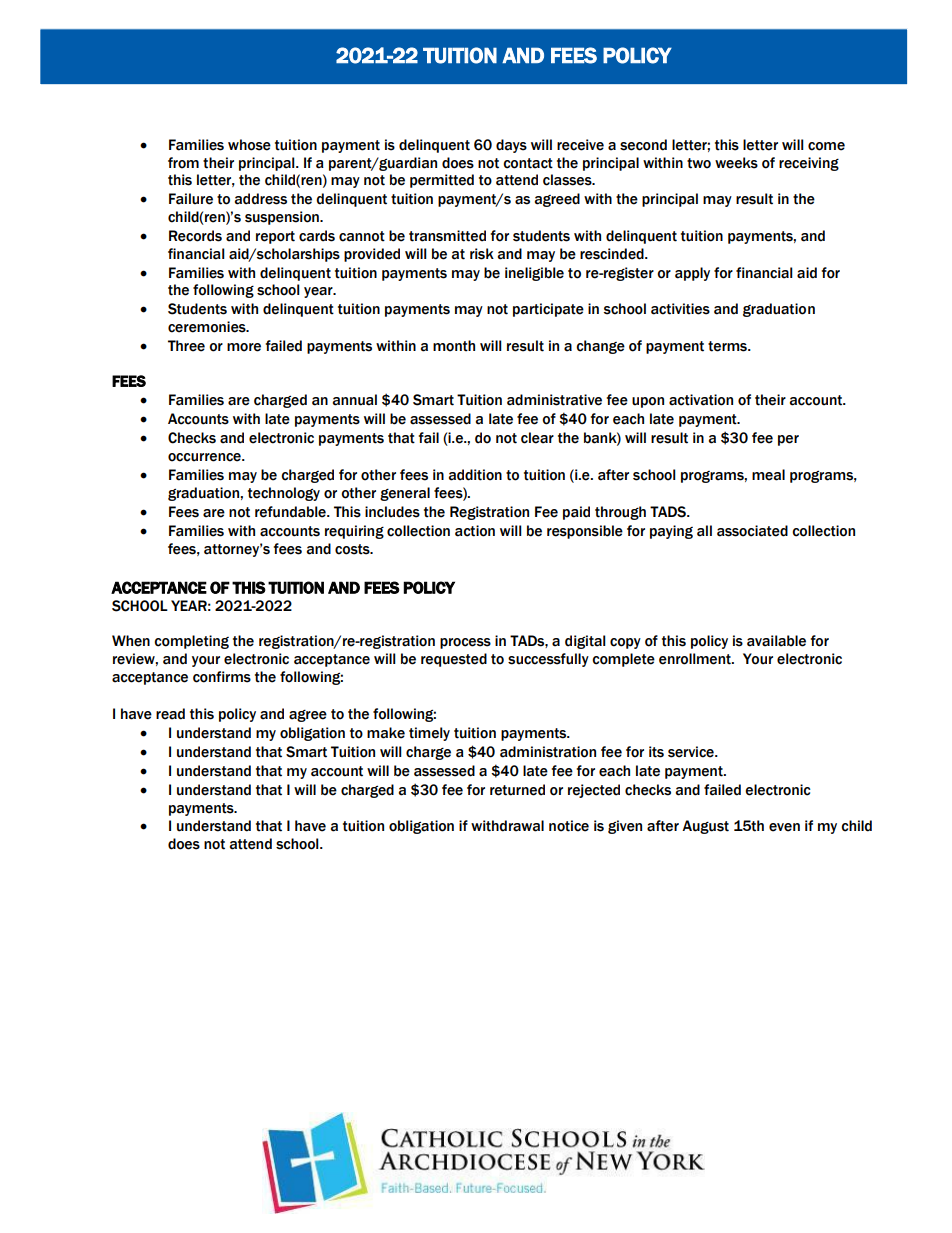 The width and height of the screenshot is (952, 1233). Describe the element at coordinates (170, 714) in the screenshot. I see `read` at that location.
